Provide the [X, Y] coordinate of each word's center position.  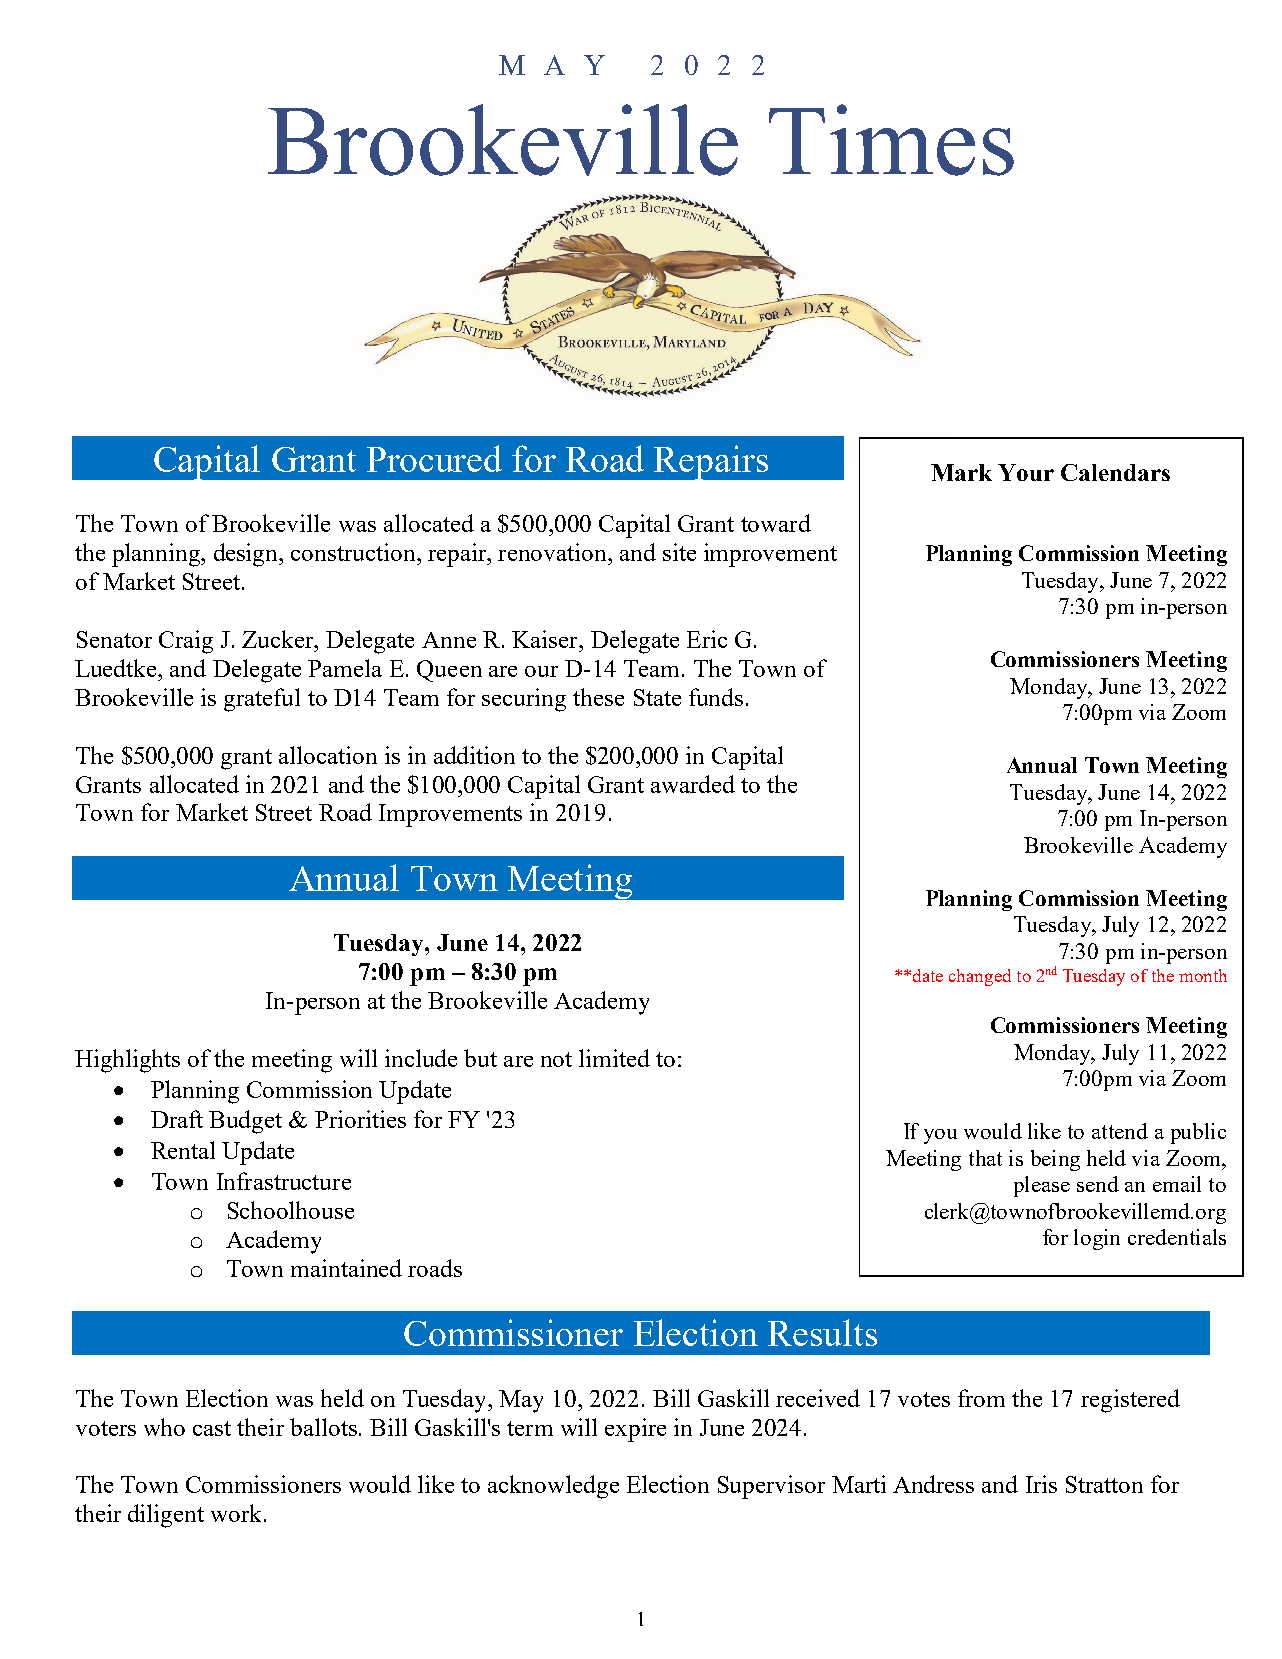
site [679, 552]
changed [980, 977]
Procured [434, 458]
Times [891, 140]
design [247, 555]
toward [776, 523]
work [238, 1513]
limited [614, 1058]
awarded [693, 784]
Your [1026, 472]
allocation [328, 755]
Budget [245, 1122]
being [1055, 1160]
